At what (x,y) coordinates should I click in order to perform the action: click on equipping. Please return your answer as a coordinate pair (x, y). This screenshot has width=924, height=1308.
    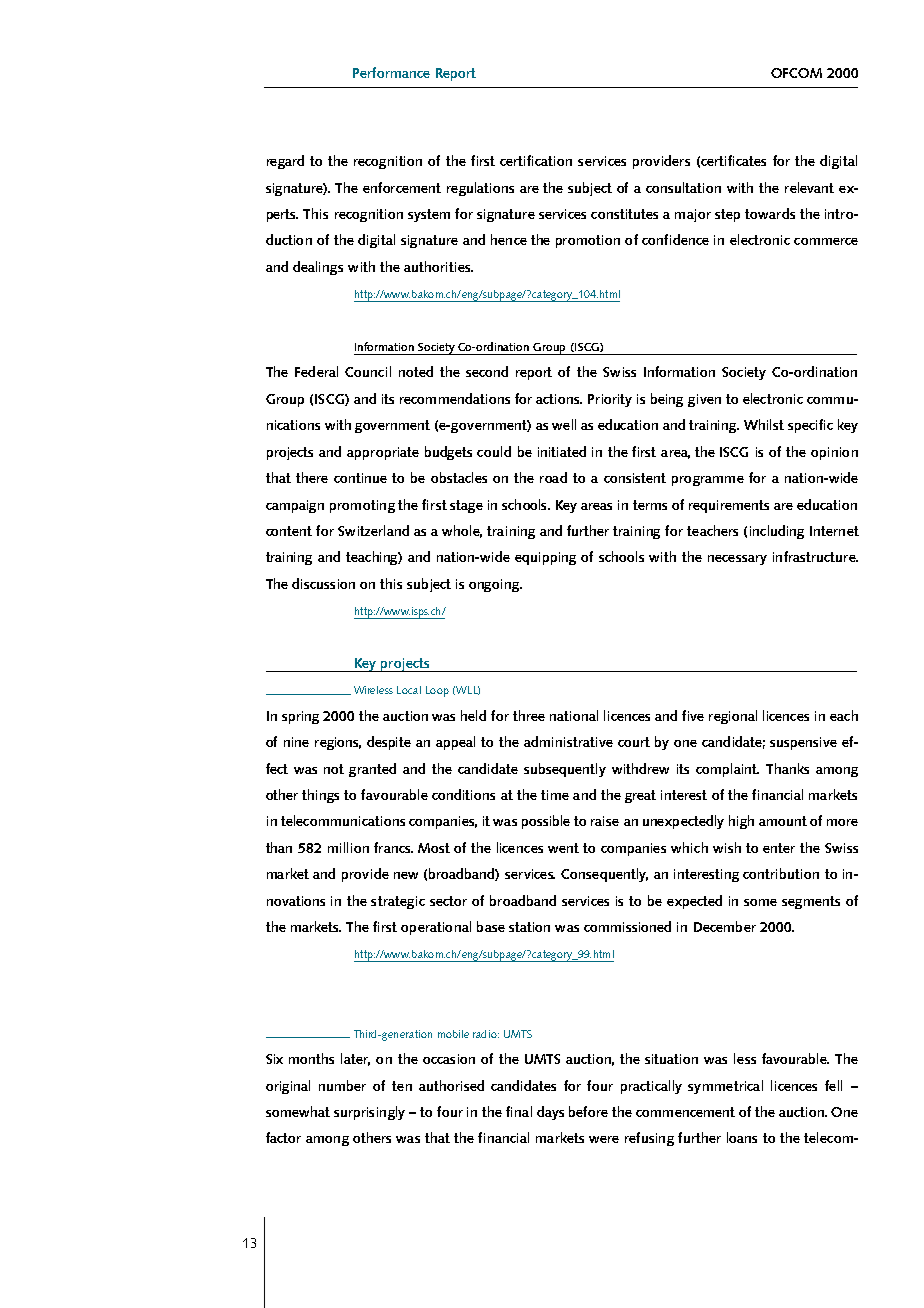
    Looking at the image, I should click on (545, 558).
